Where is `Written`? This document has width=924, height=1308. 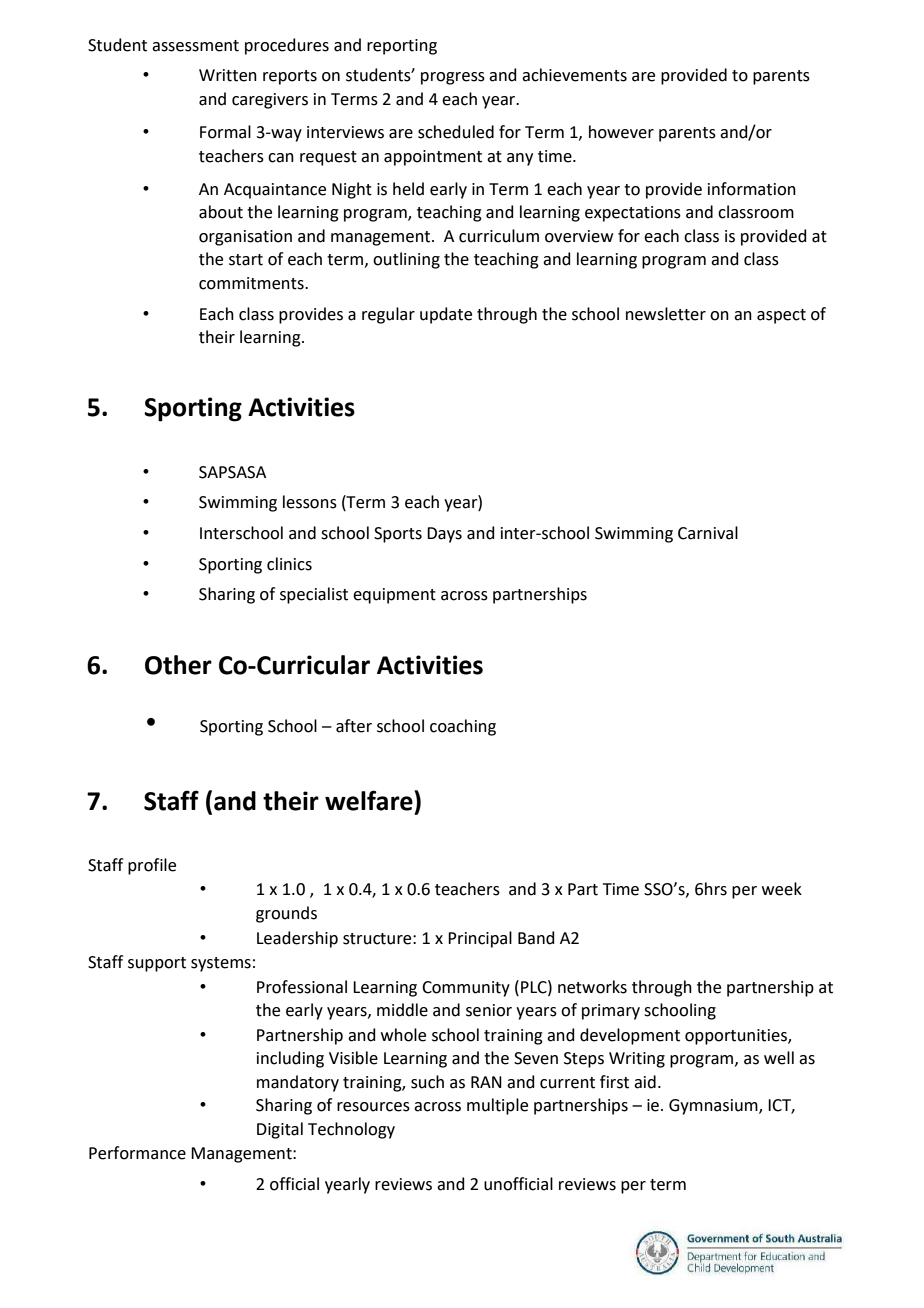 Written is located at coordinates (228, 75).
